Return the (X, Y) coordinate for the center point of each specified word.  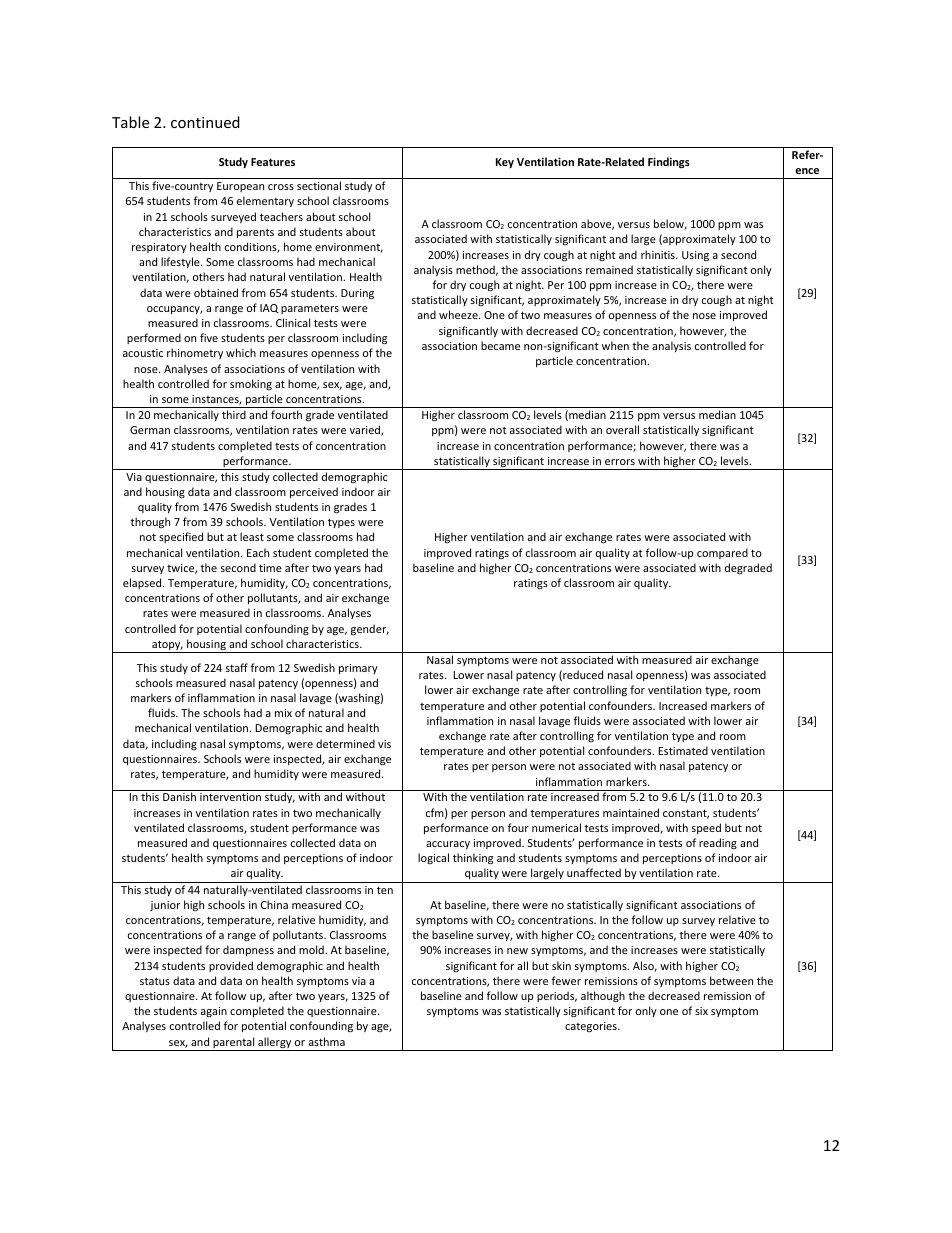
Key (505, 163)
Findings (669, 163)
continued (205, 122)
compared (722, 553)
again (214, 1012)
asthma (327, 1041)
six (701, 1011)
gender (370, 629)
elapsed (143, 583)
